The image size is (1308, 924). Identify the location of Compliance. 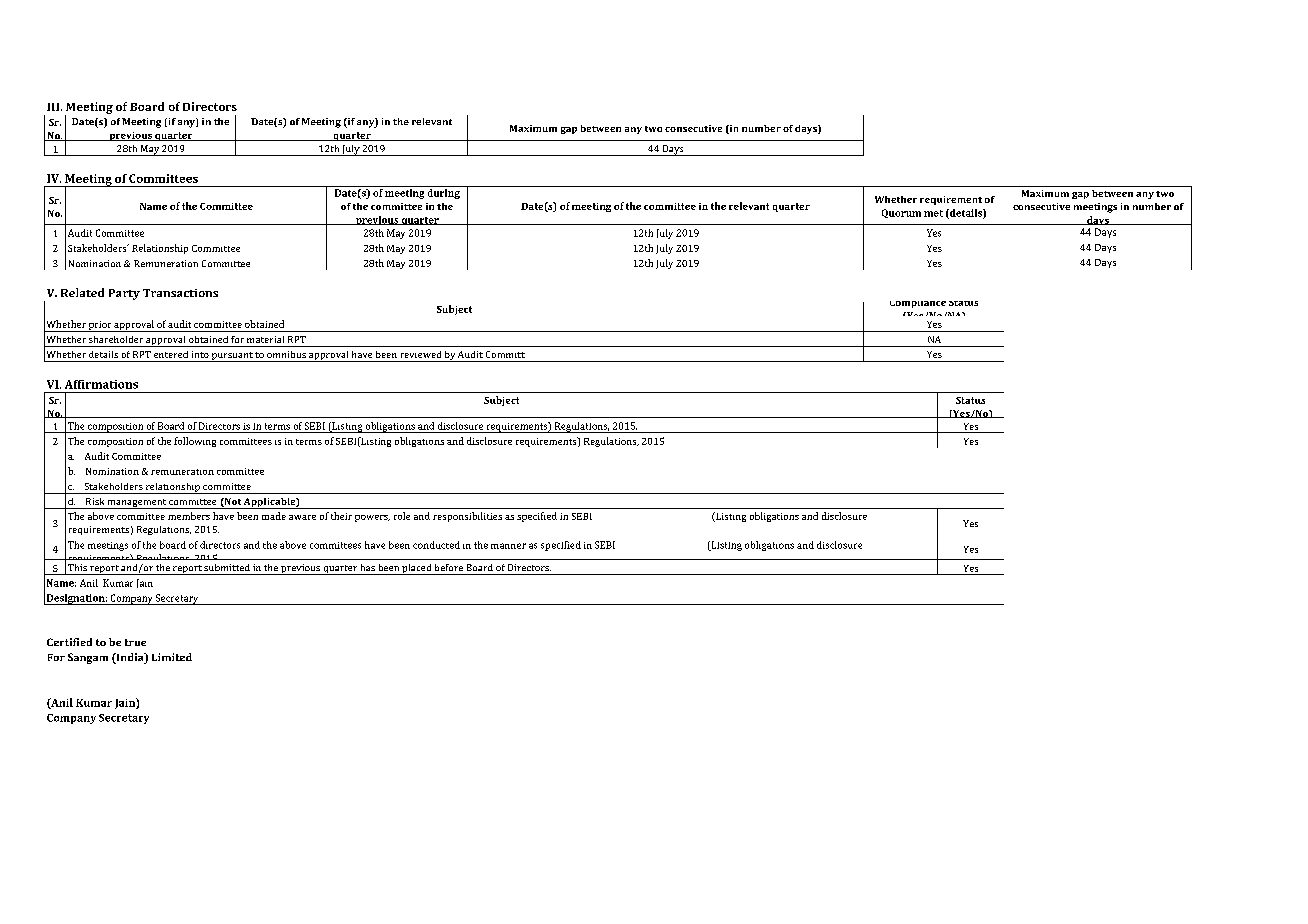
(918, 304).
